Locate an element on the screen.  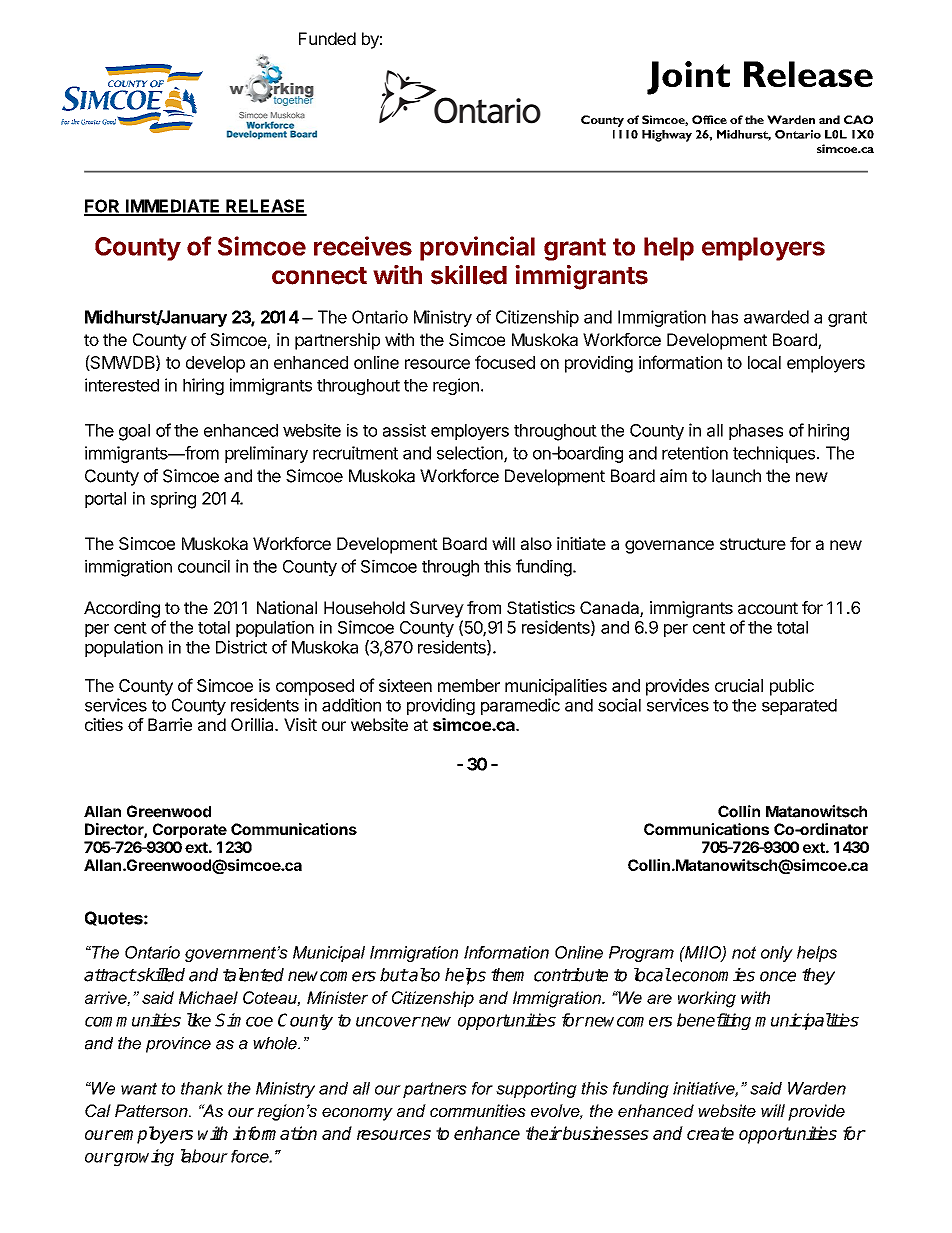
their is located at coordinates (544, 1133).
